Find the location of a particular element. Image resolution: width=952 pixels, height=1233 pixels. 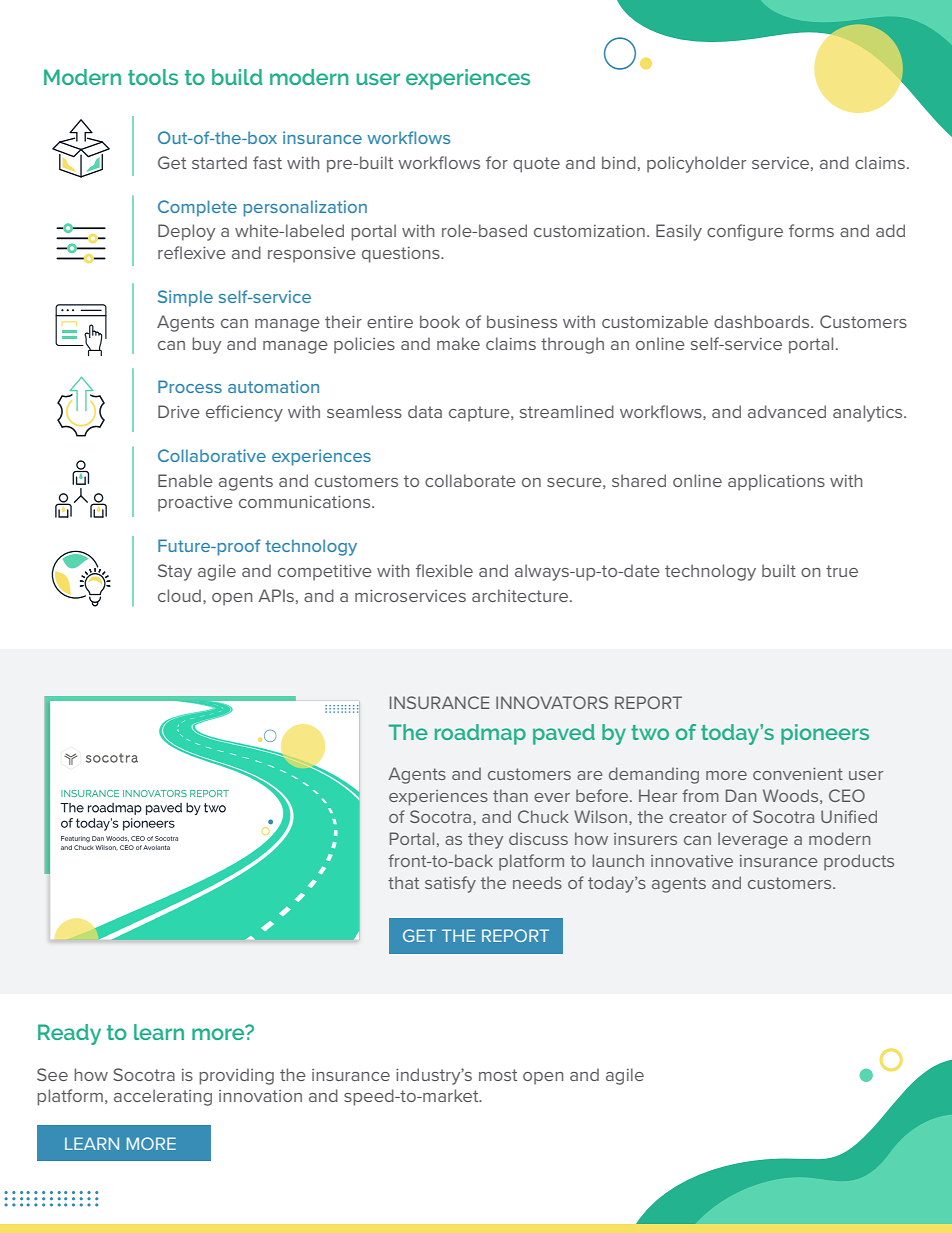

most is located at coordinates (498, 1075).
